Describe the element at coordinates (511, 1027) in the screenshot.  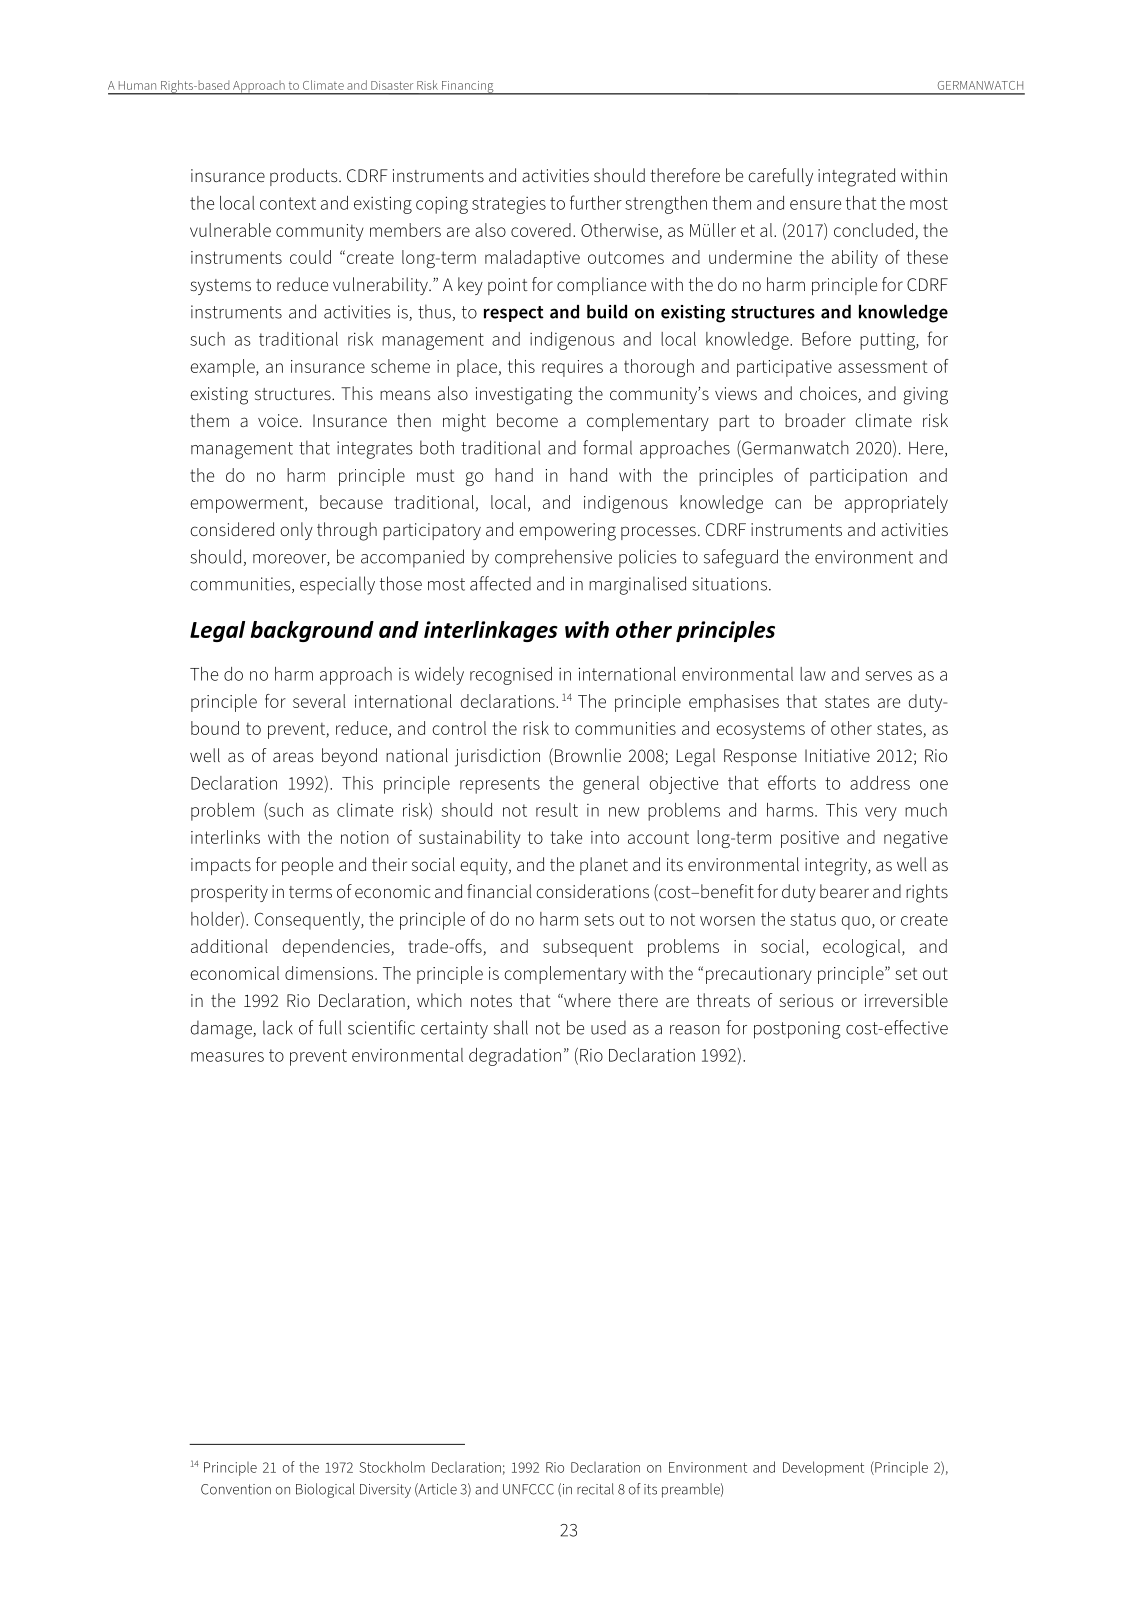
I see `shall` at that location.
